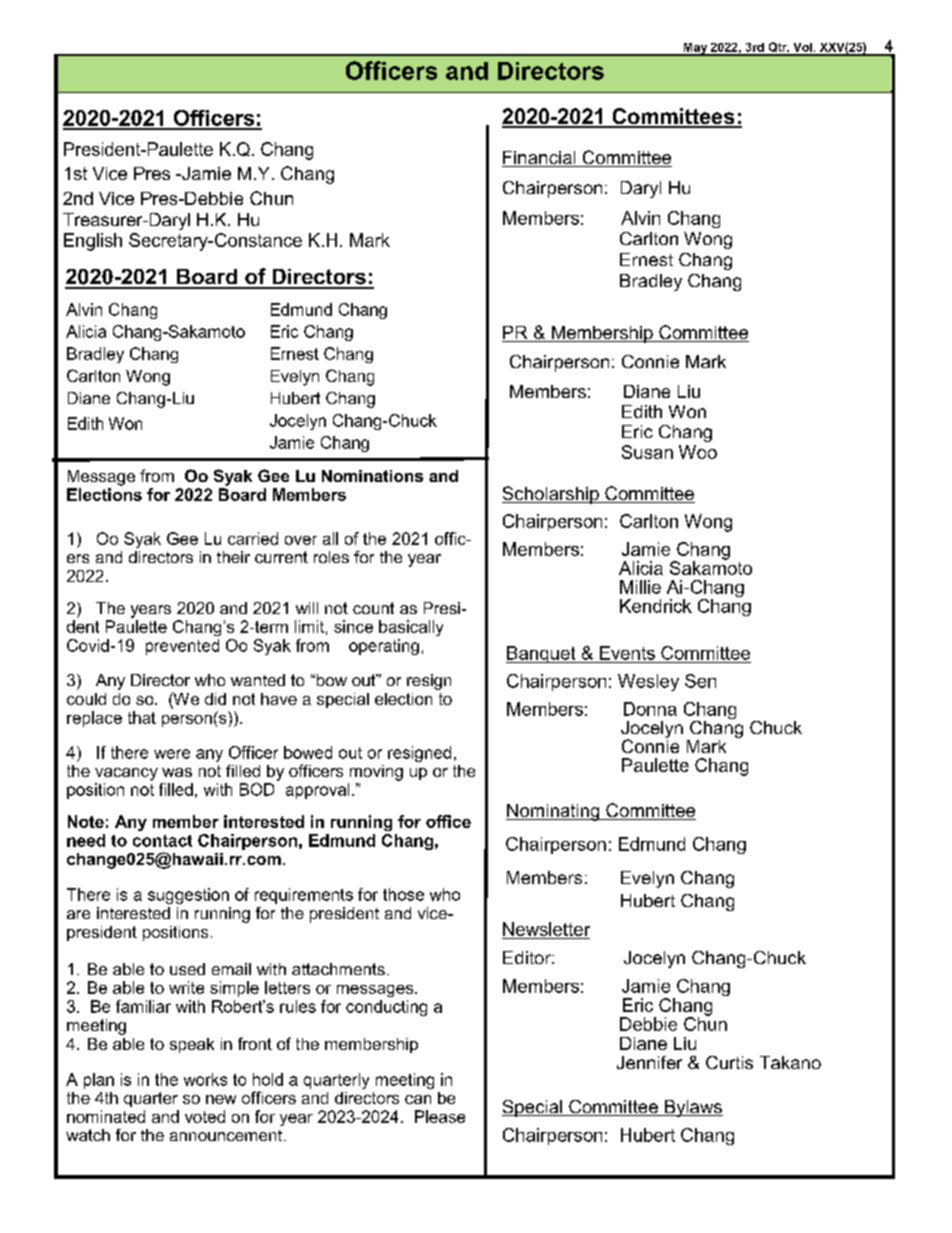 The width and height of the screenshot is (952, 1233). Describe the element at coordinates (253, 538) in the screenshot. I see `carried` at that location.
